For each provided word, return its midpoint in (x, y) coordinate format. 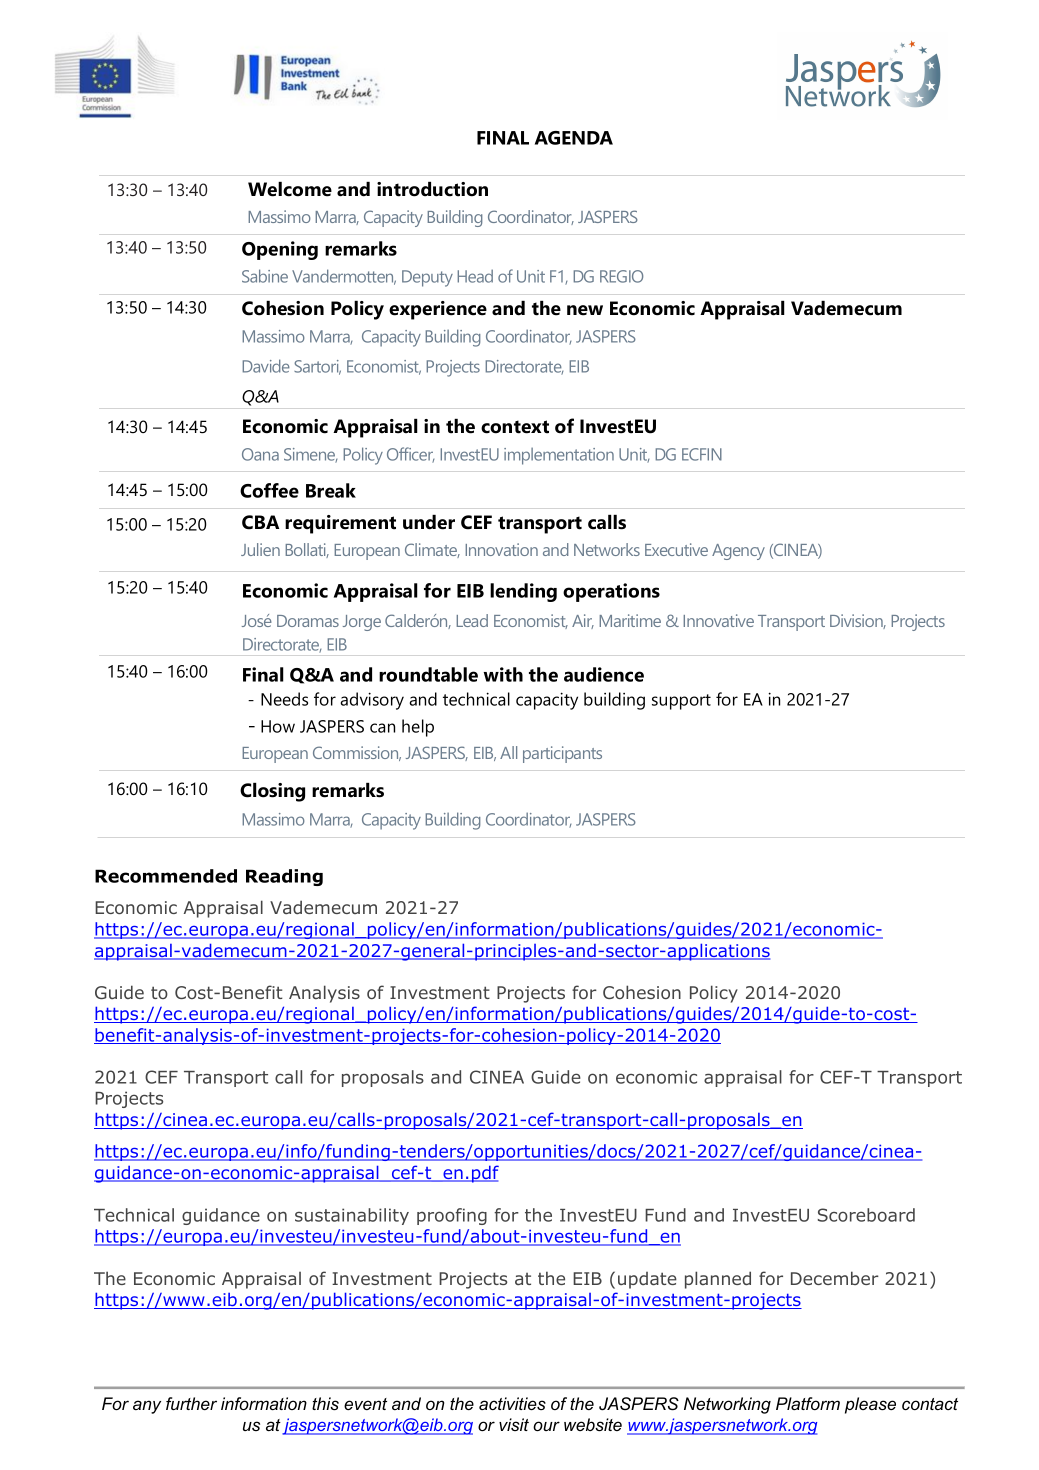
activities (512, 1403)
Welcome (290, 189)
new (585, 310)
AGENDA (574, 138)
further (191, 1403)
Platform (808, 1403)
